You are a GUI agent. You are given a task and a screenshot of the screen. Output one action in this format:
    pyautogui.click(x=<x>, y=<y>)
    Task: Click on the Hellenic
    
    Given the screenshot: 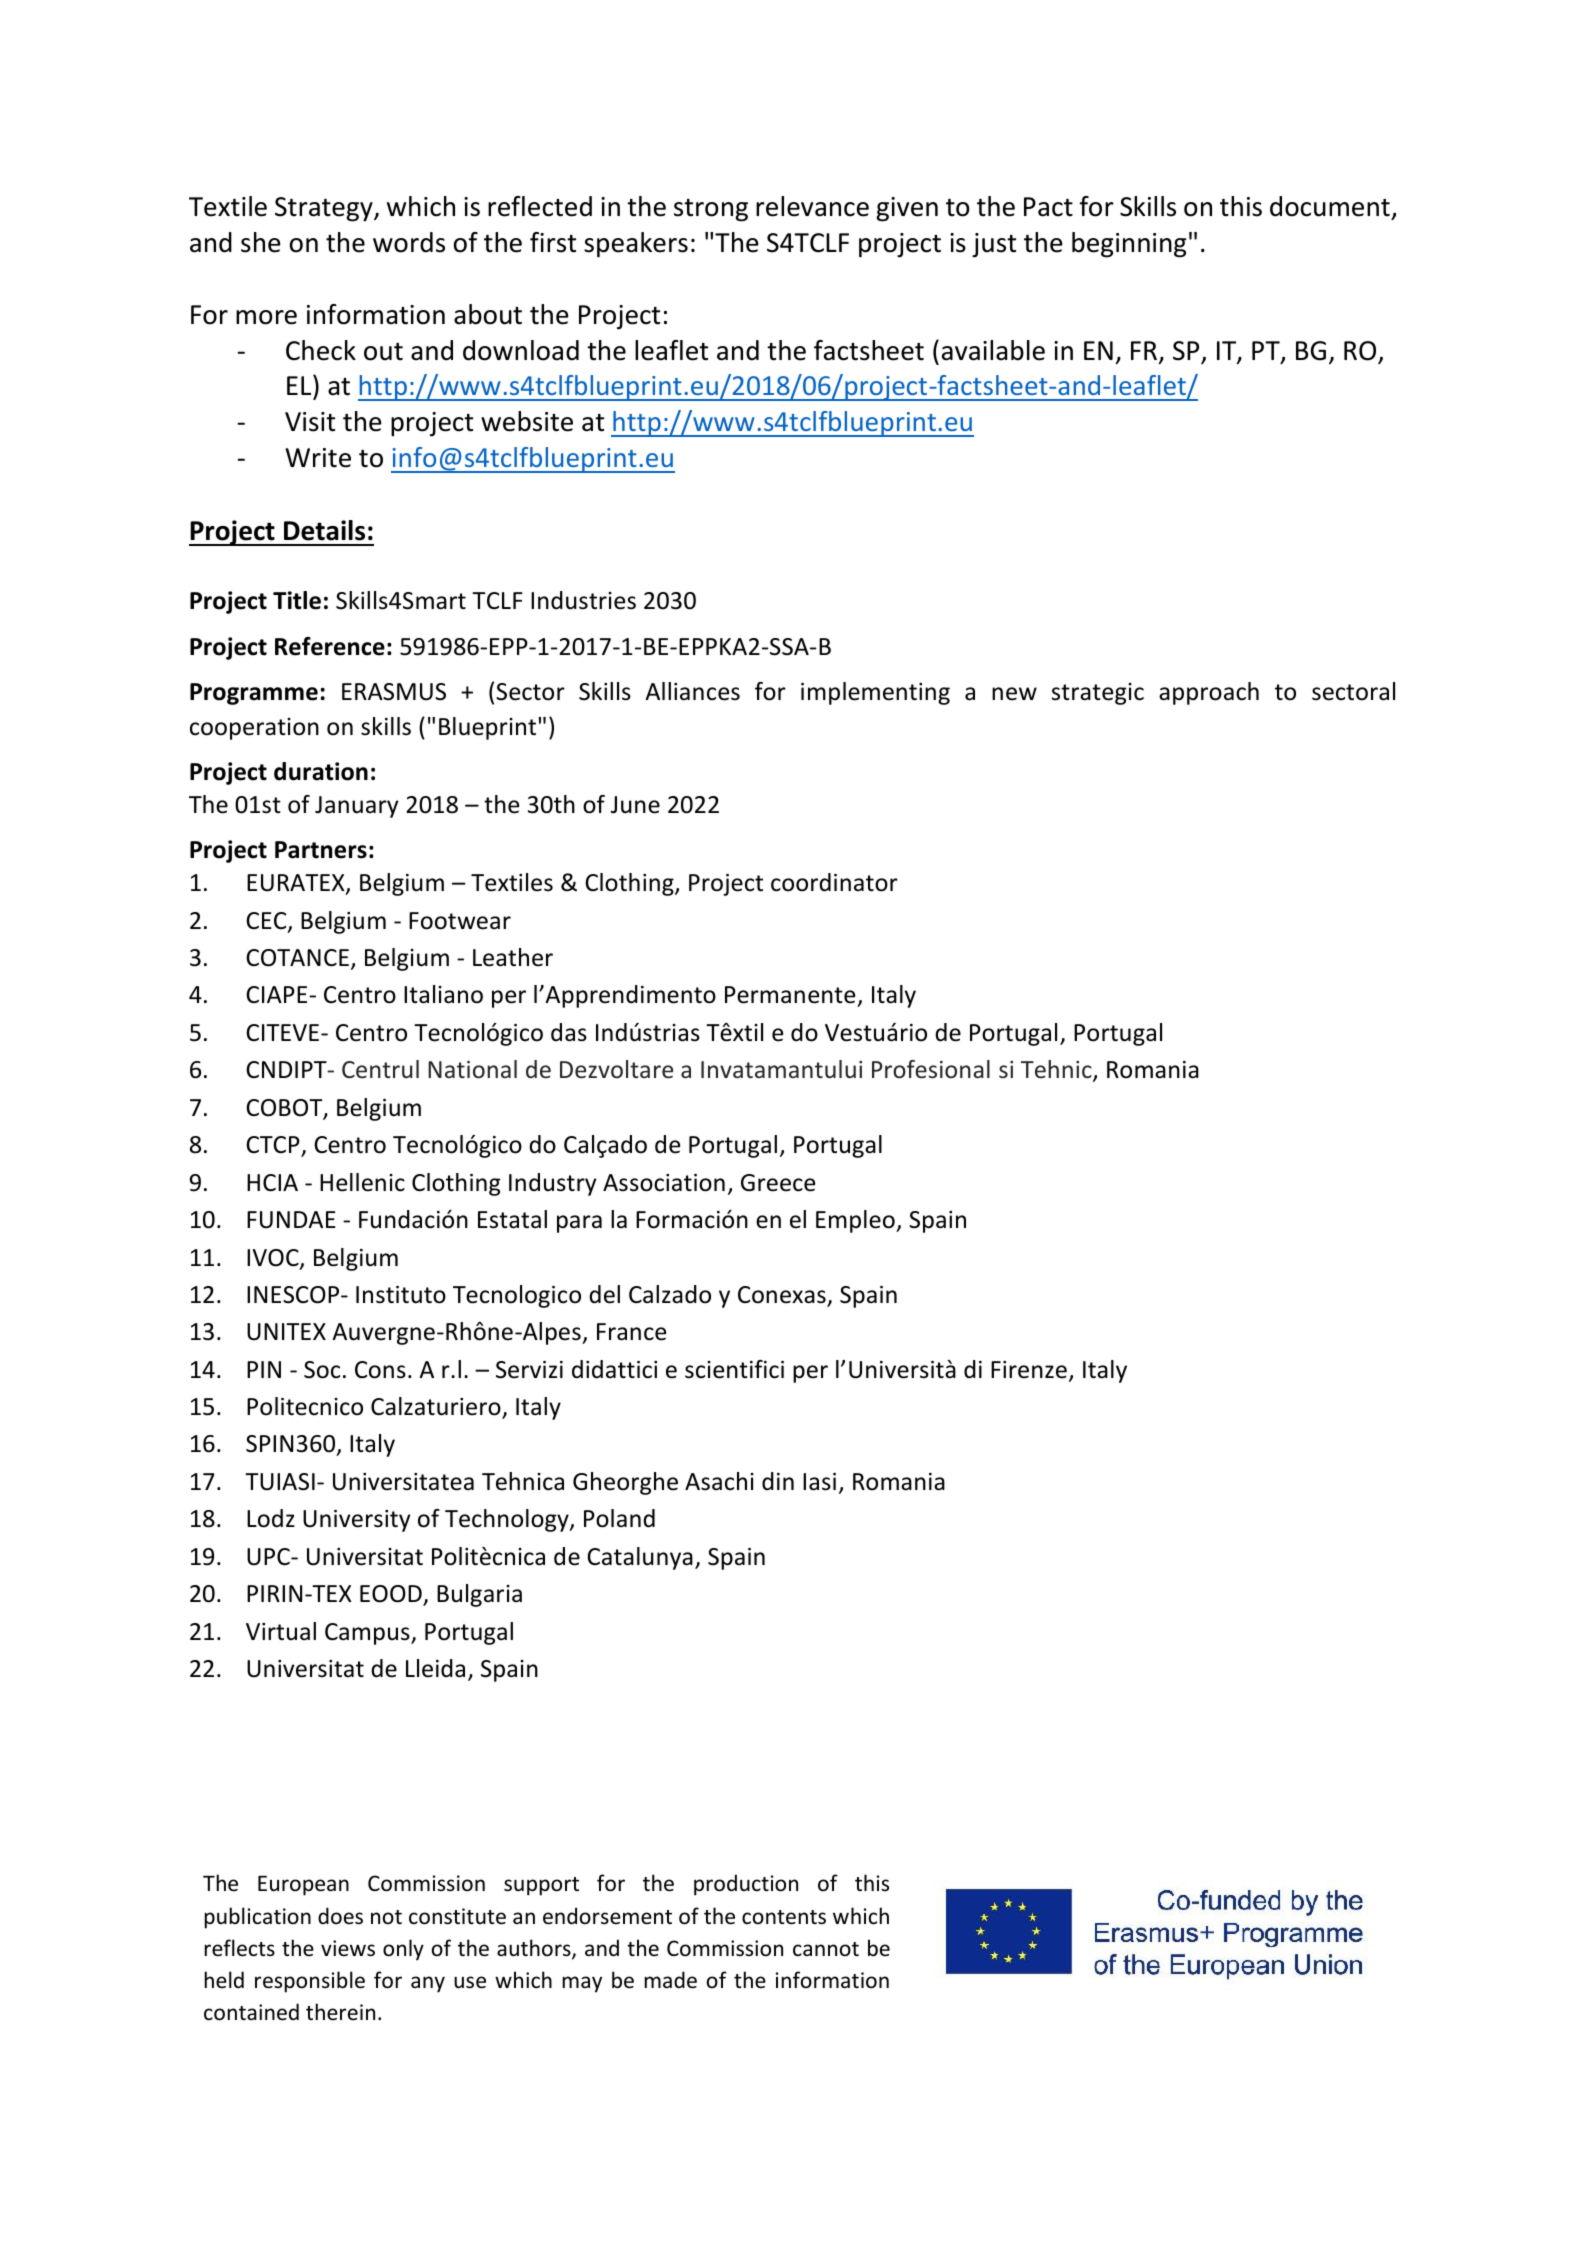 What is the action you would take?
    pyautogui.click(x=362, y=1182)
